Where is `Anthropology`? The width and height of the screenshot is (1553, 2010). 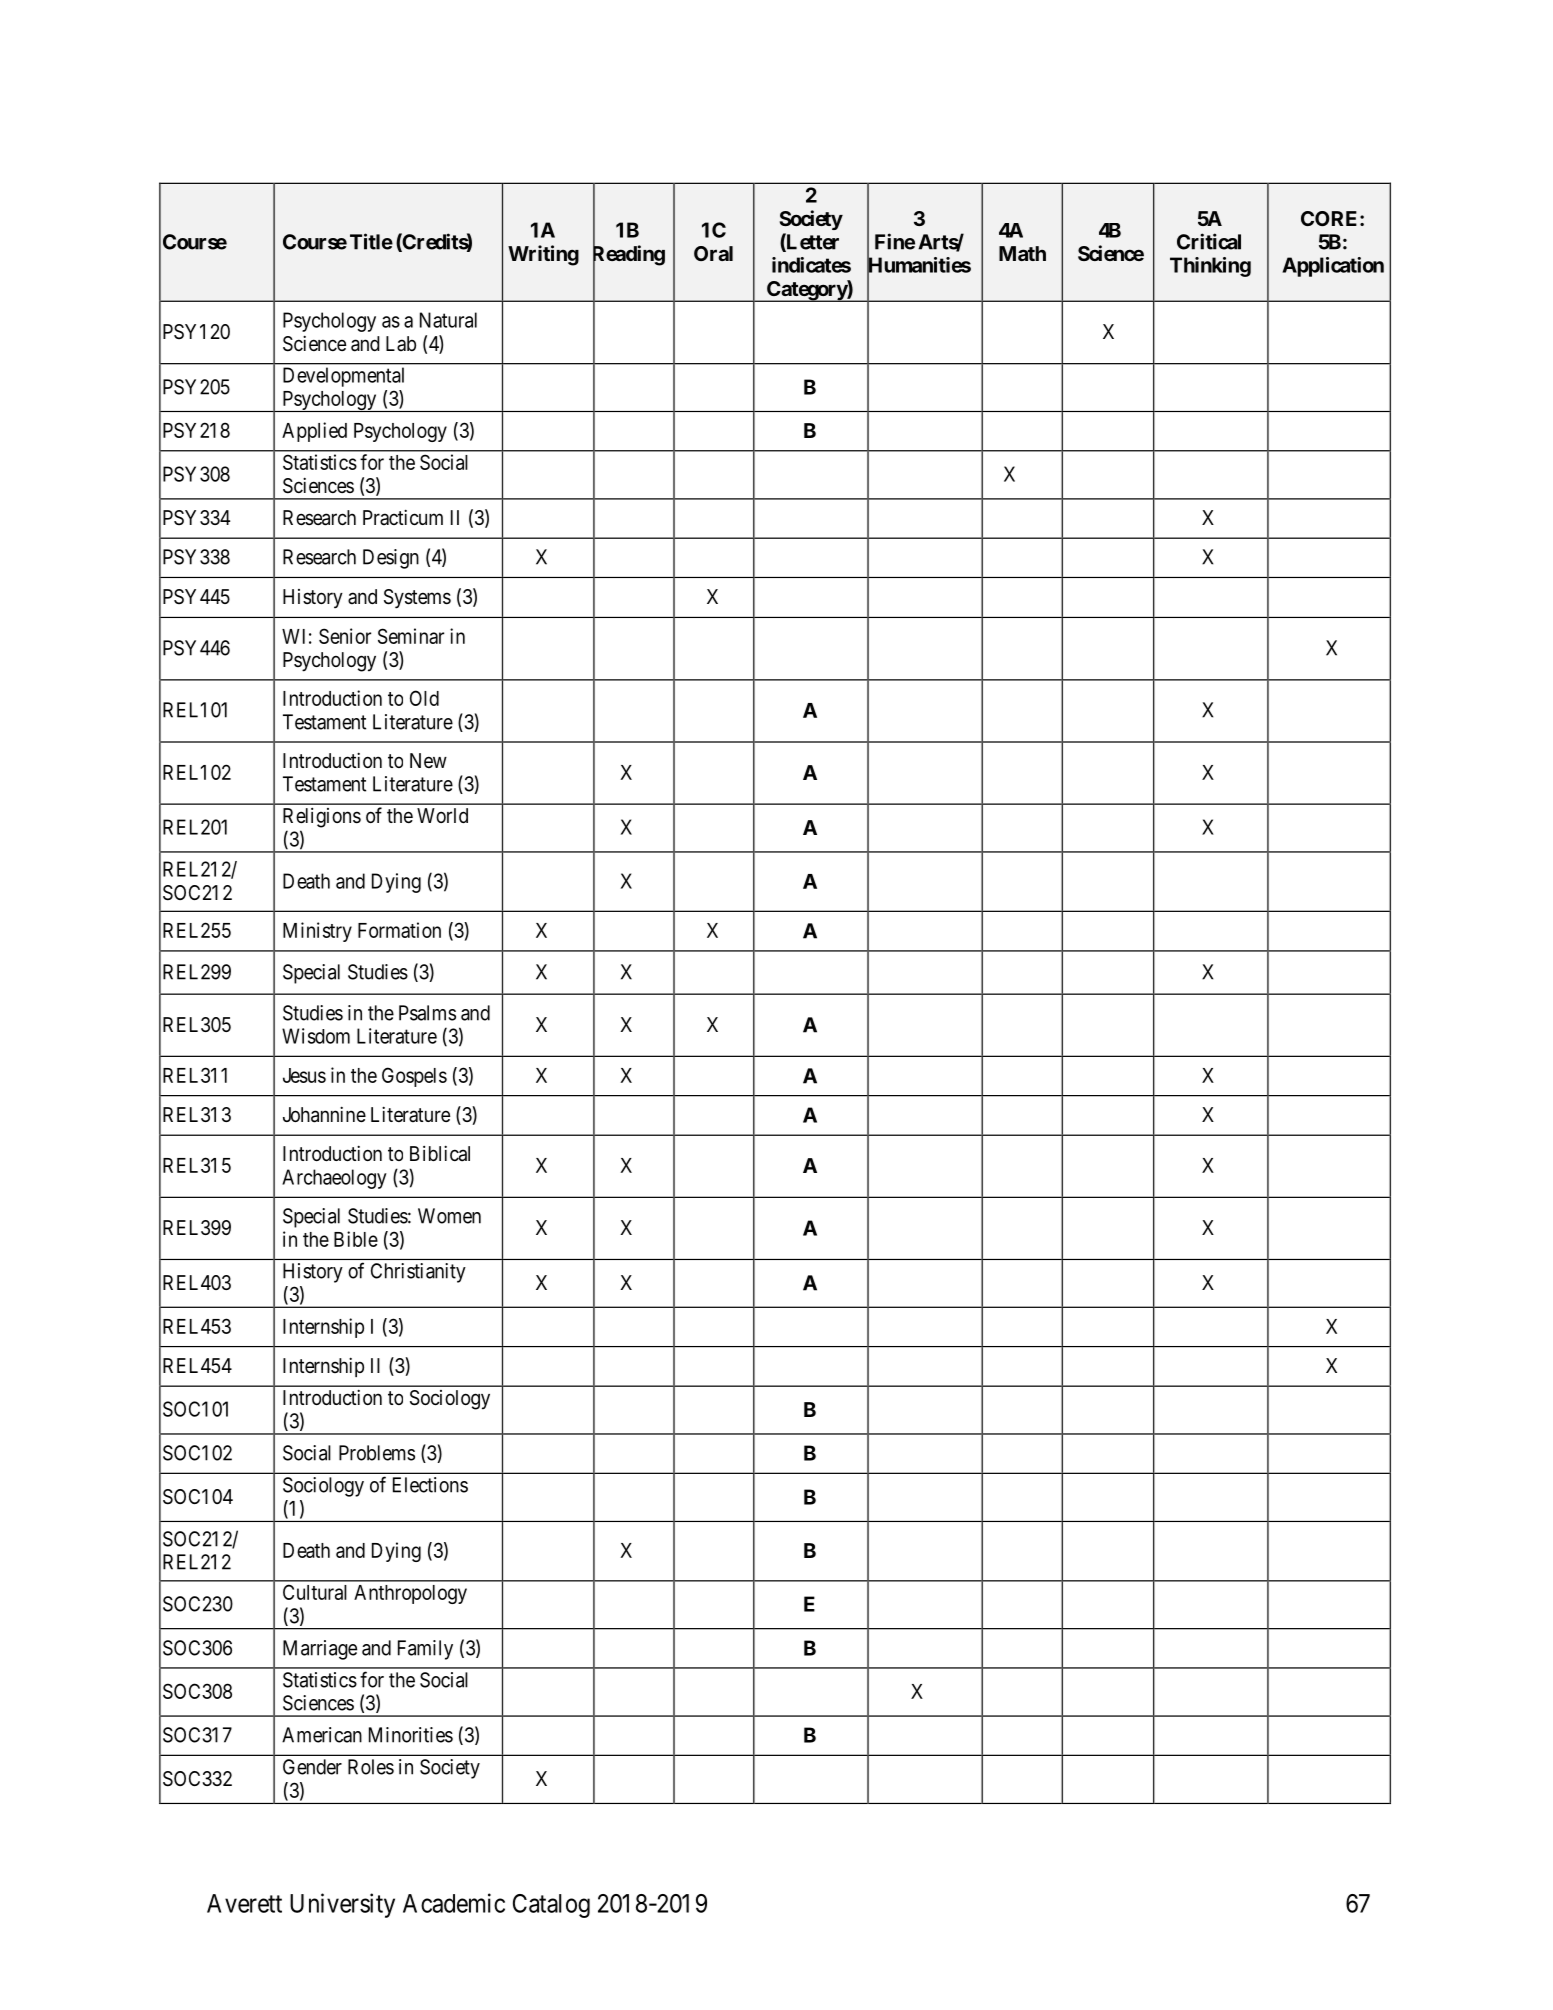
Anthropology is located at coordinates (410, 1594).
